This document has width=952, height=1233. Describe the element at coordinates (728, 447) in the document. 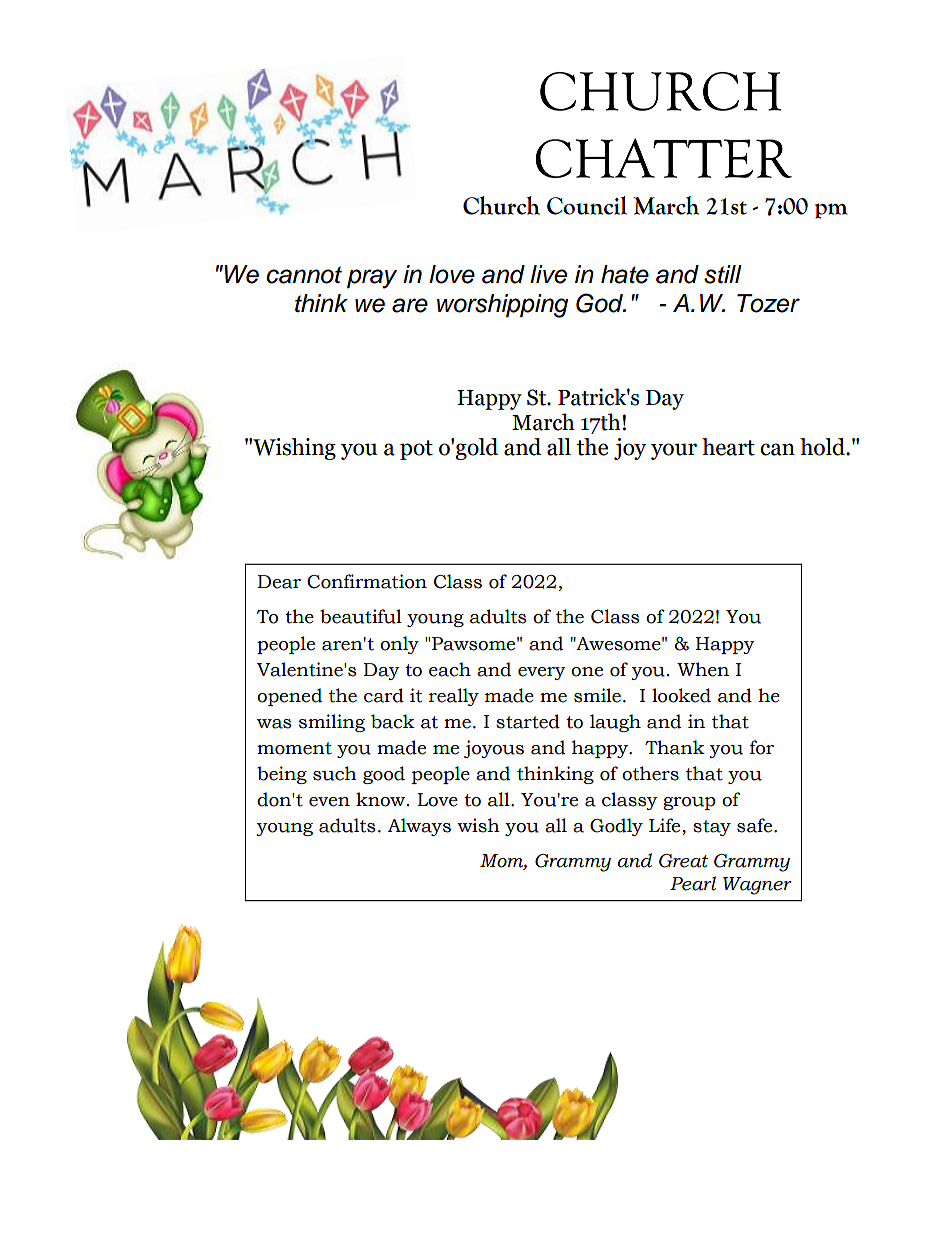

I see `heart` at that location.
